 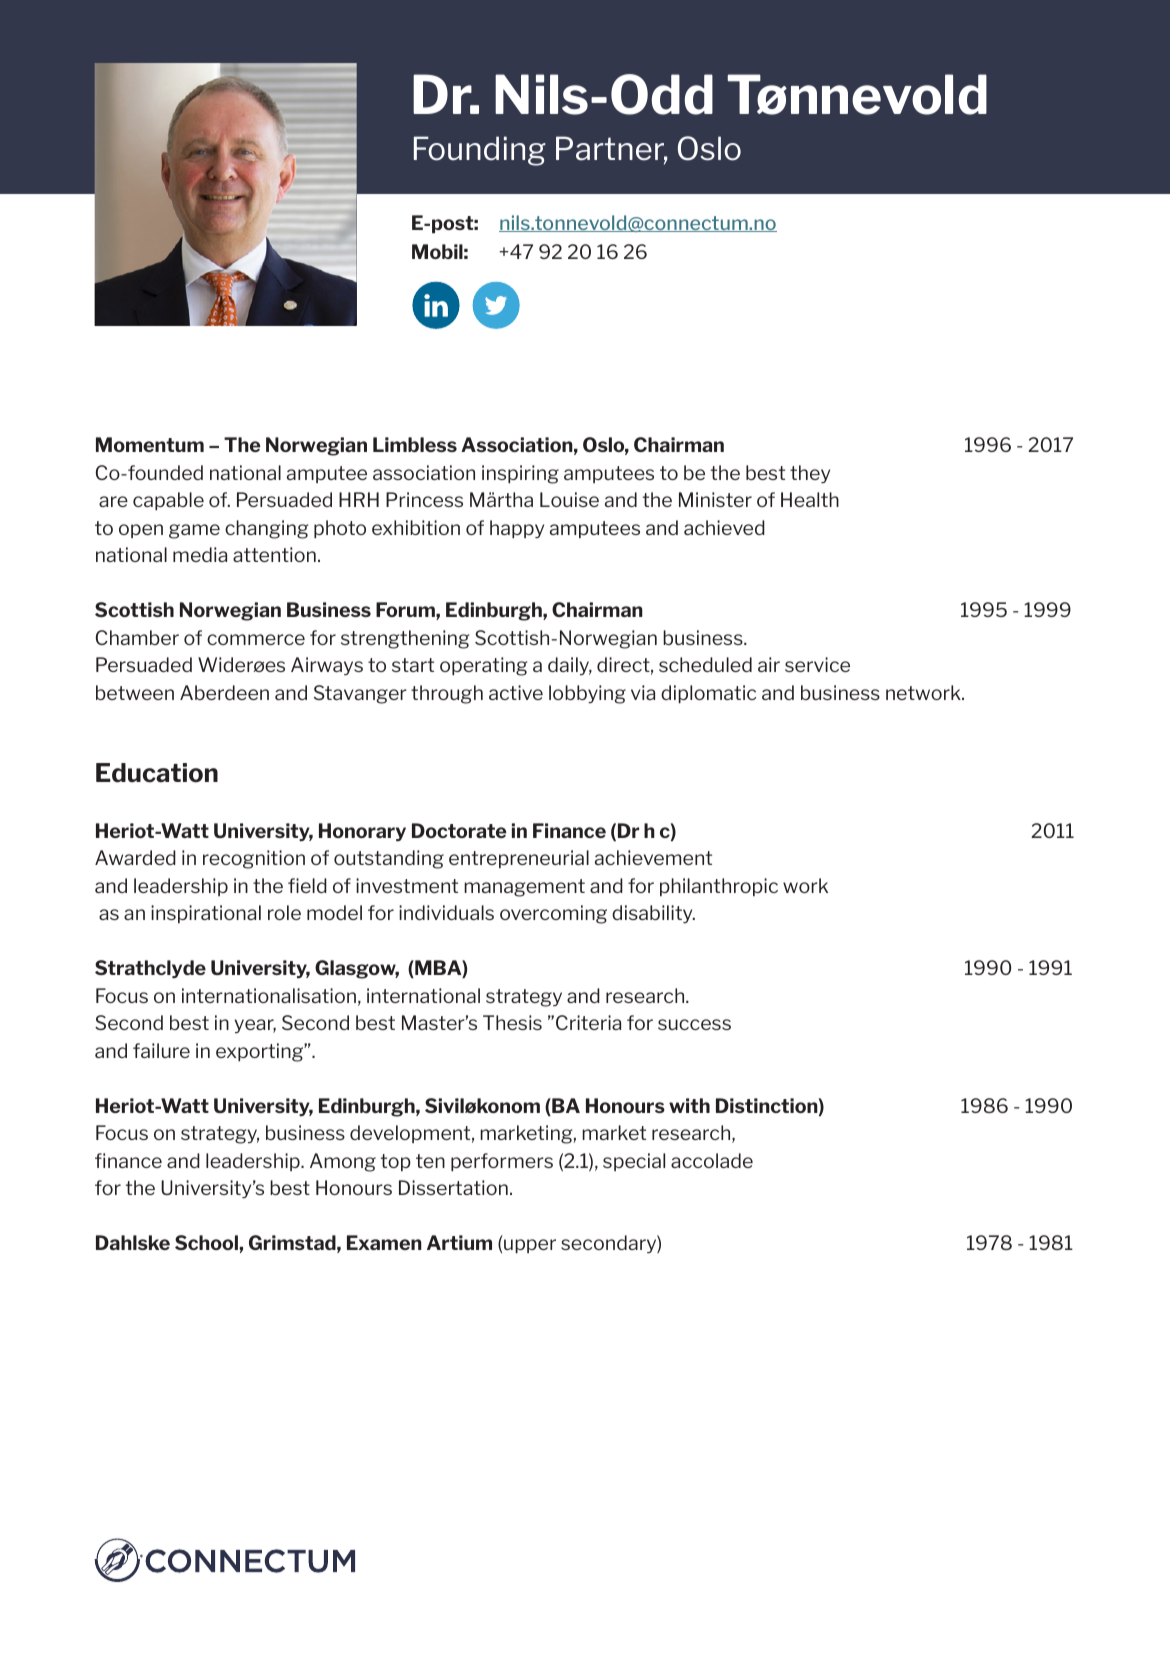 I want to click on Founding, so click(x=480, y=151).
